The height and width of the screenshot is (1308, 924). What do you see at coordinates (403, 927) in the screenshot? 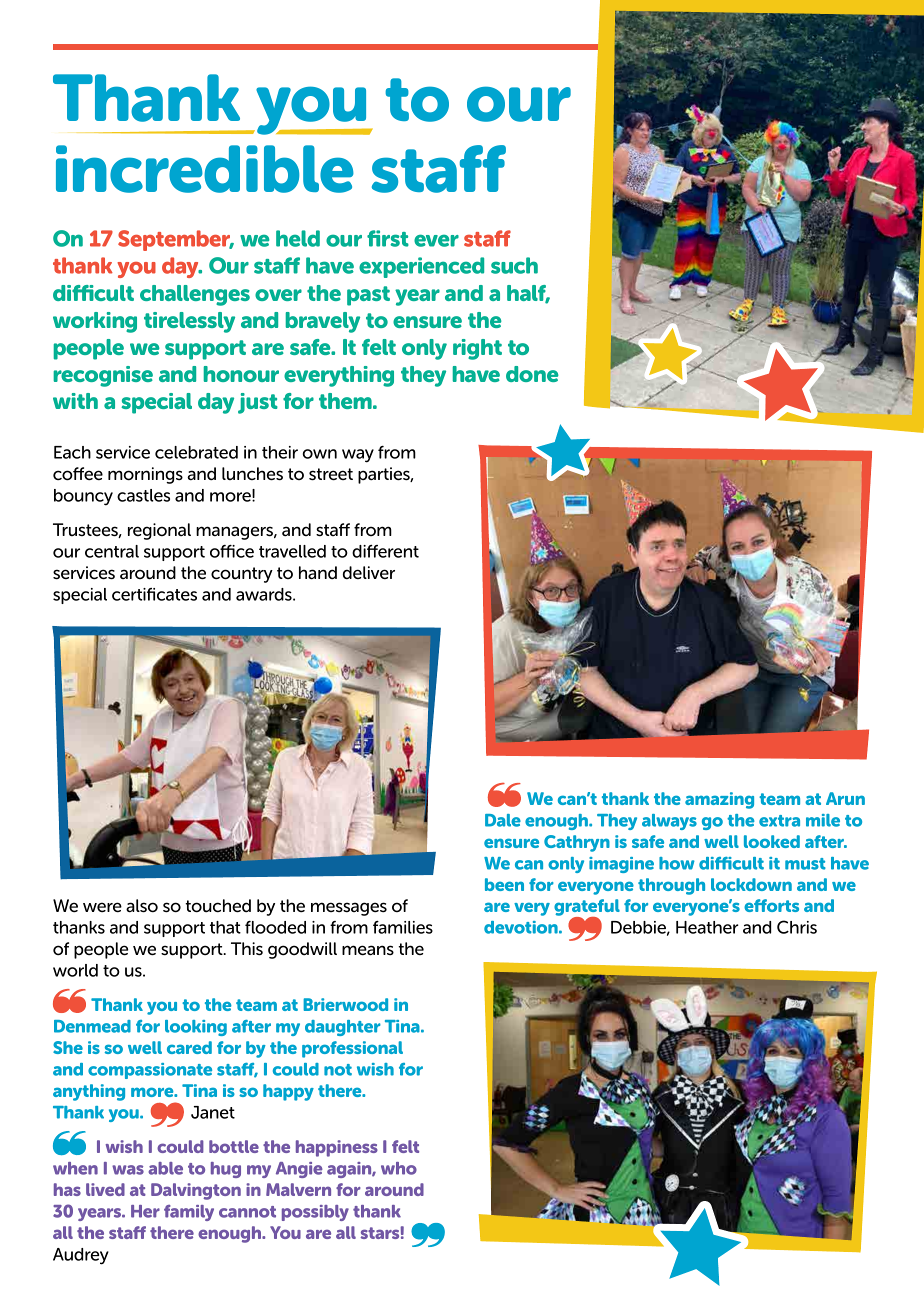
I see `families` at bounding box center [403, 927].
